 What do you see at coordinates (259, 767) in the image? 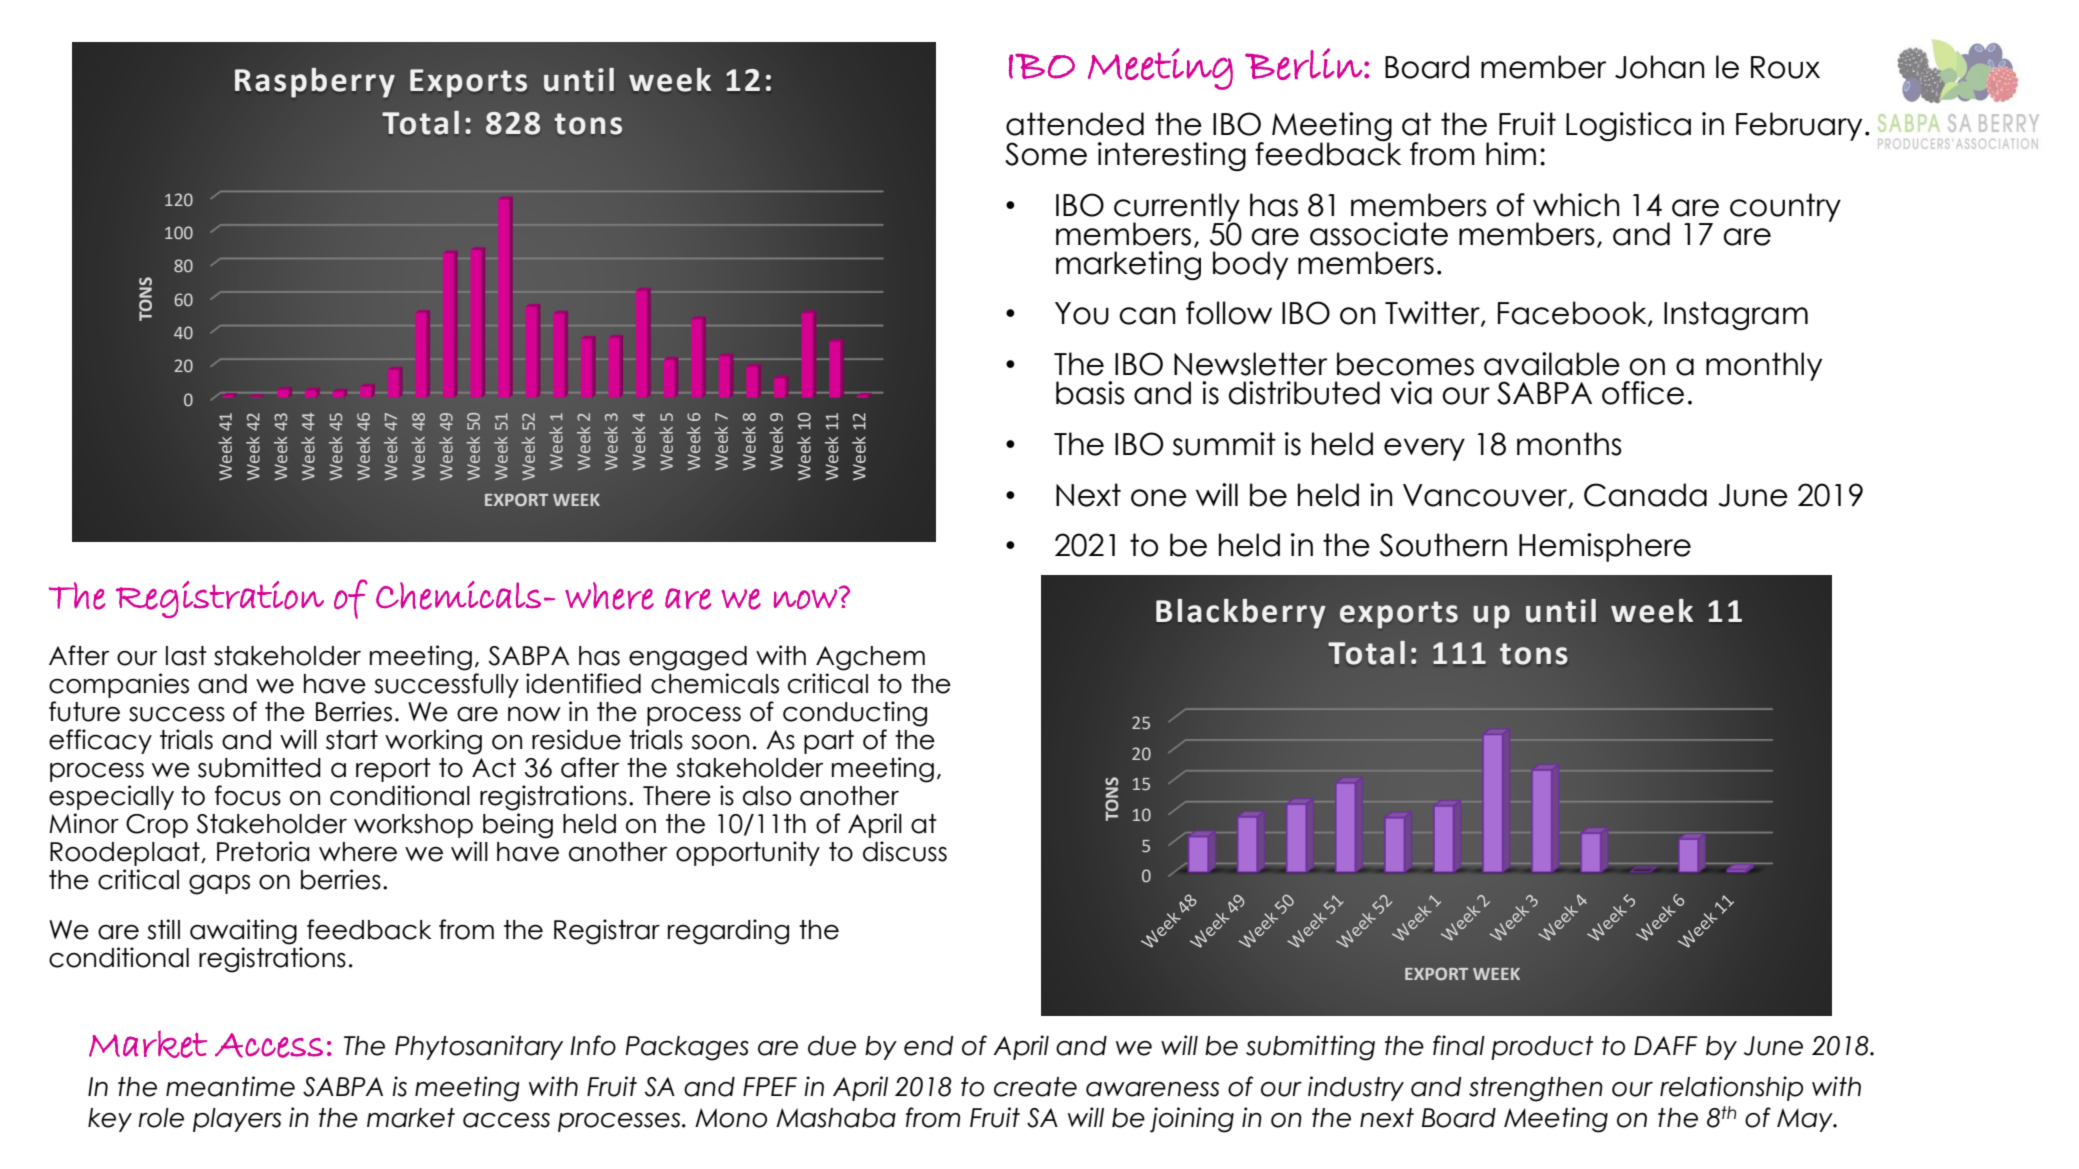
I see `submitted` at bounding box center [259, 767].
